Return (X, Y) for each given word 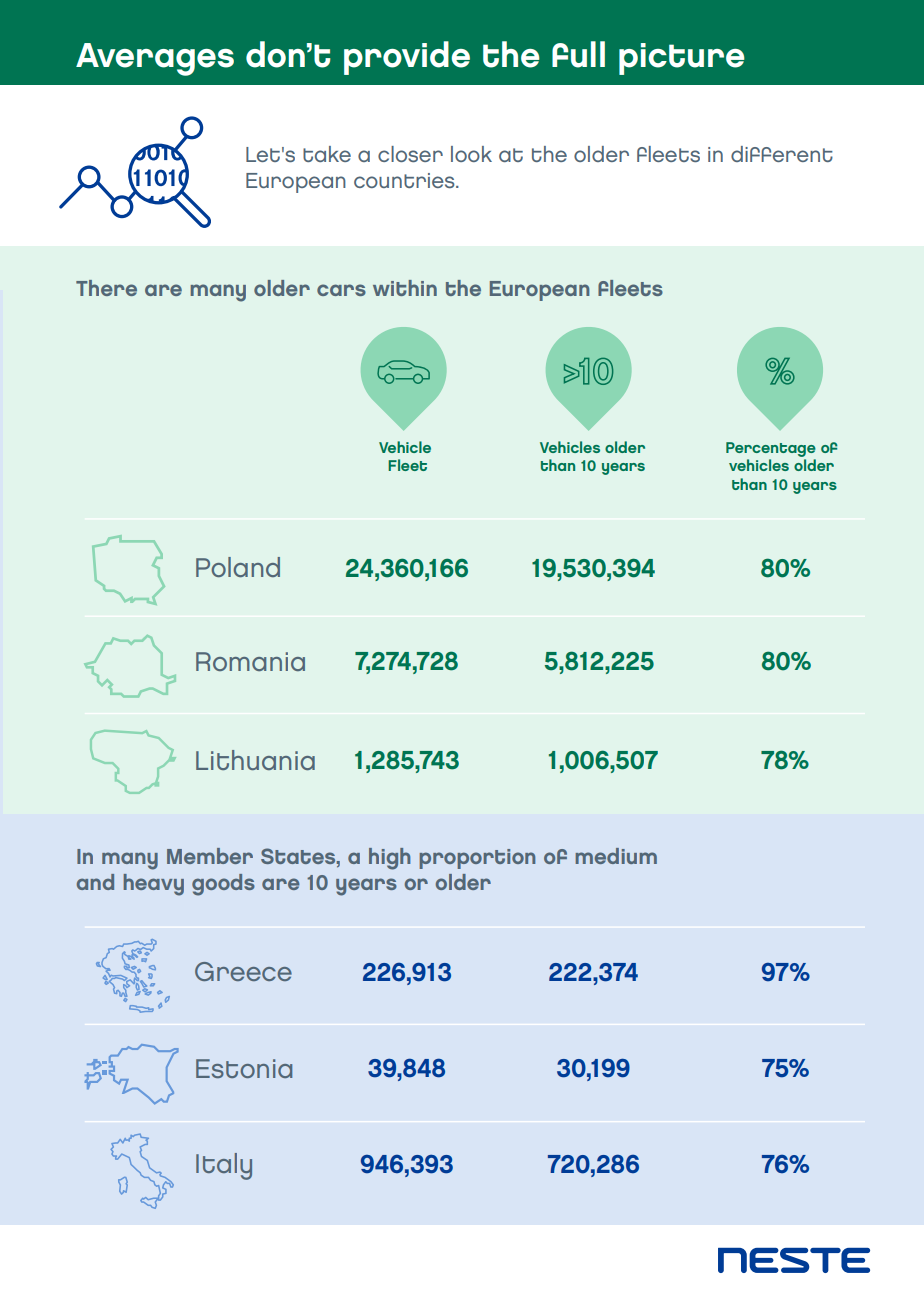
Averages (155, 59)
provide (407, 58)
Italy (224, 1166)
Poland (238, 567)
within (405, 288)
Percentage (771, 449)
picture (682, 59)
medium (616, 856)
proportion (477, 859)
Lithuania (255, 760)
